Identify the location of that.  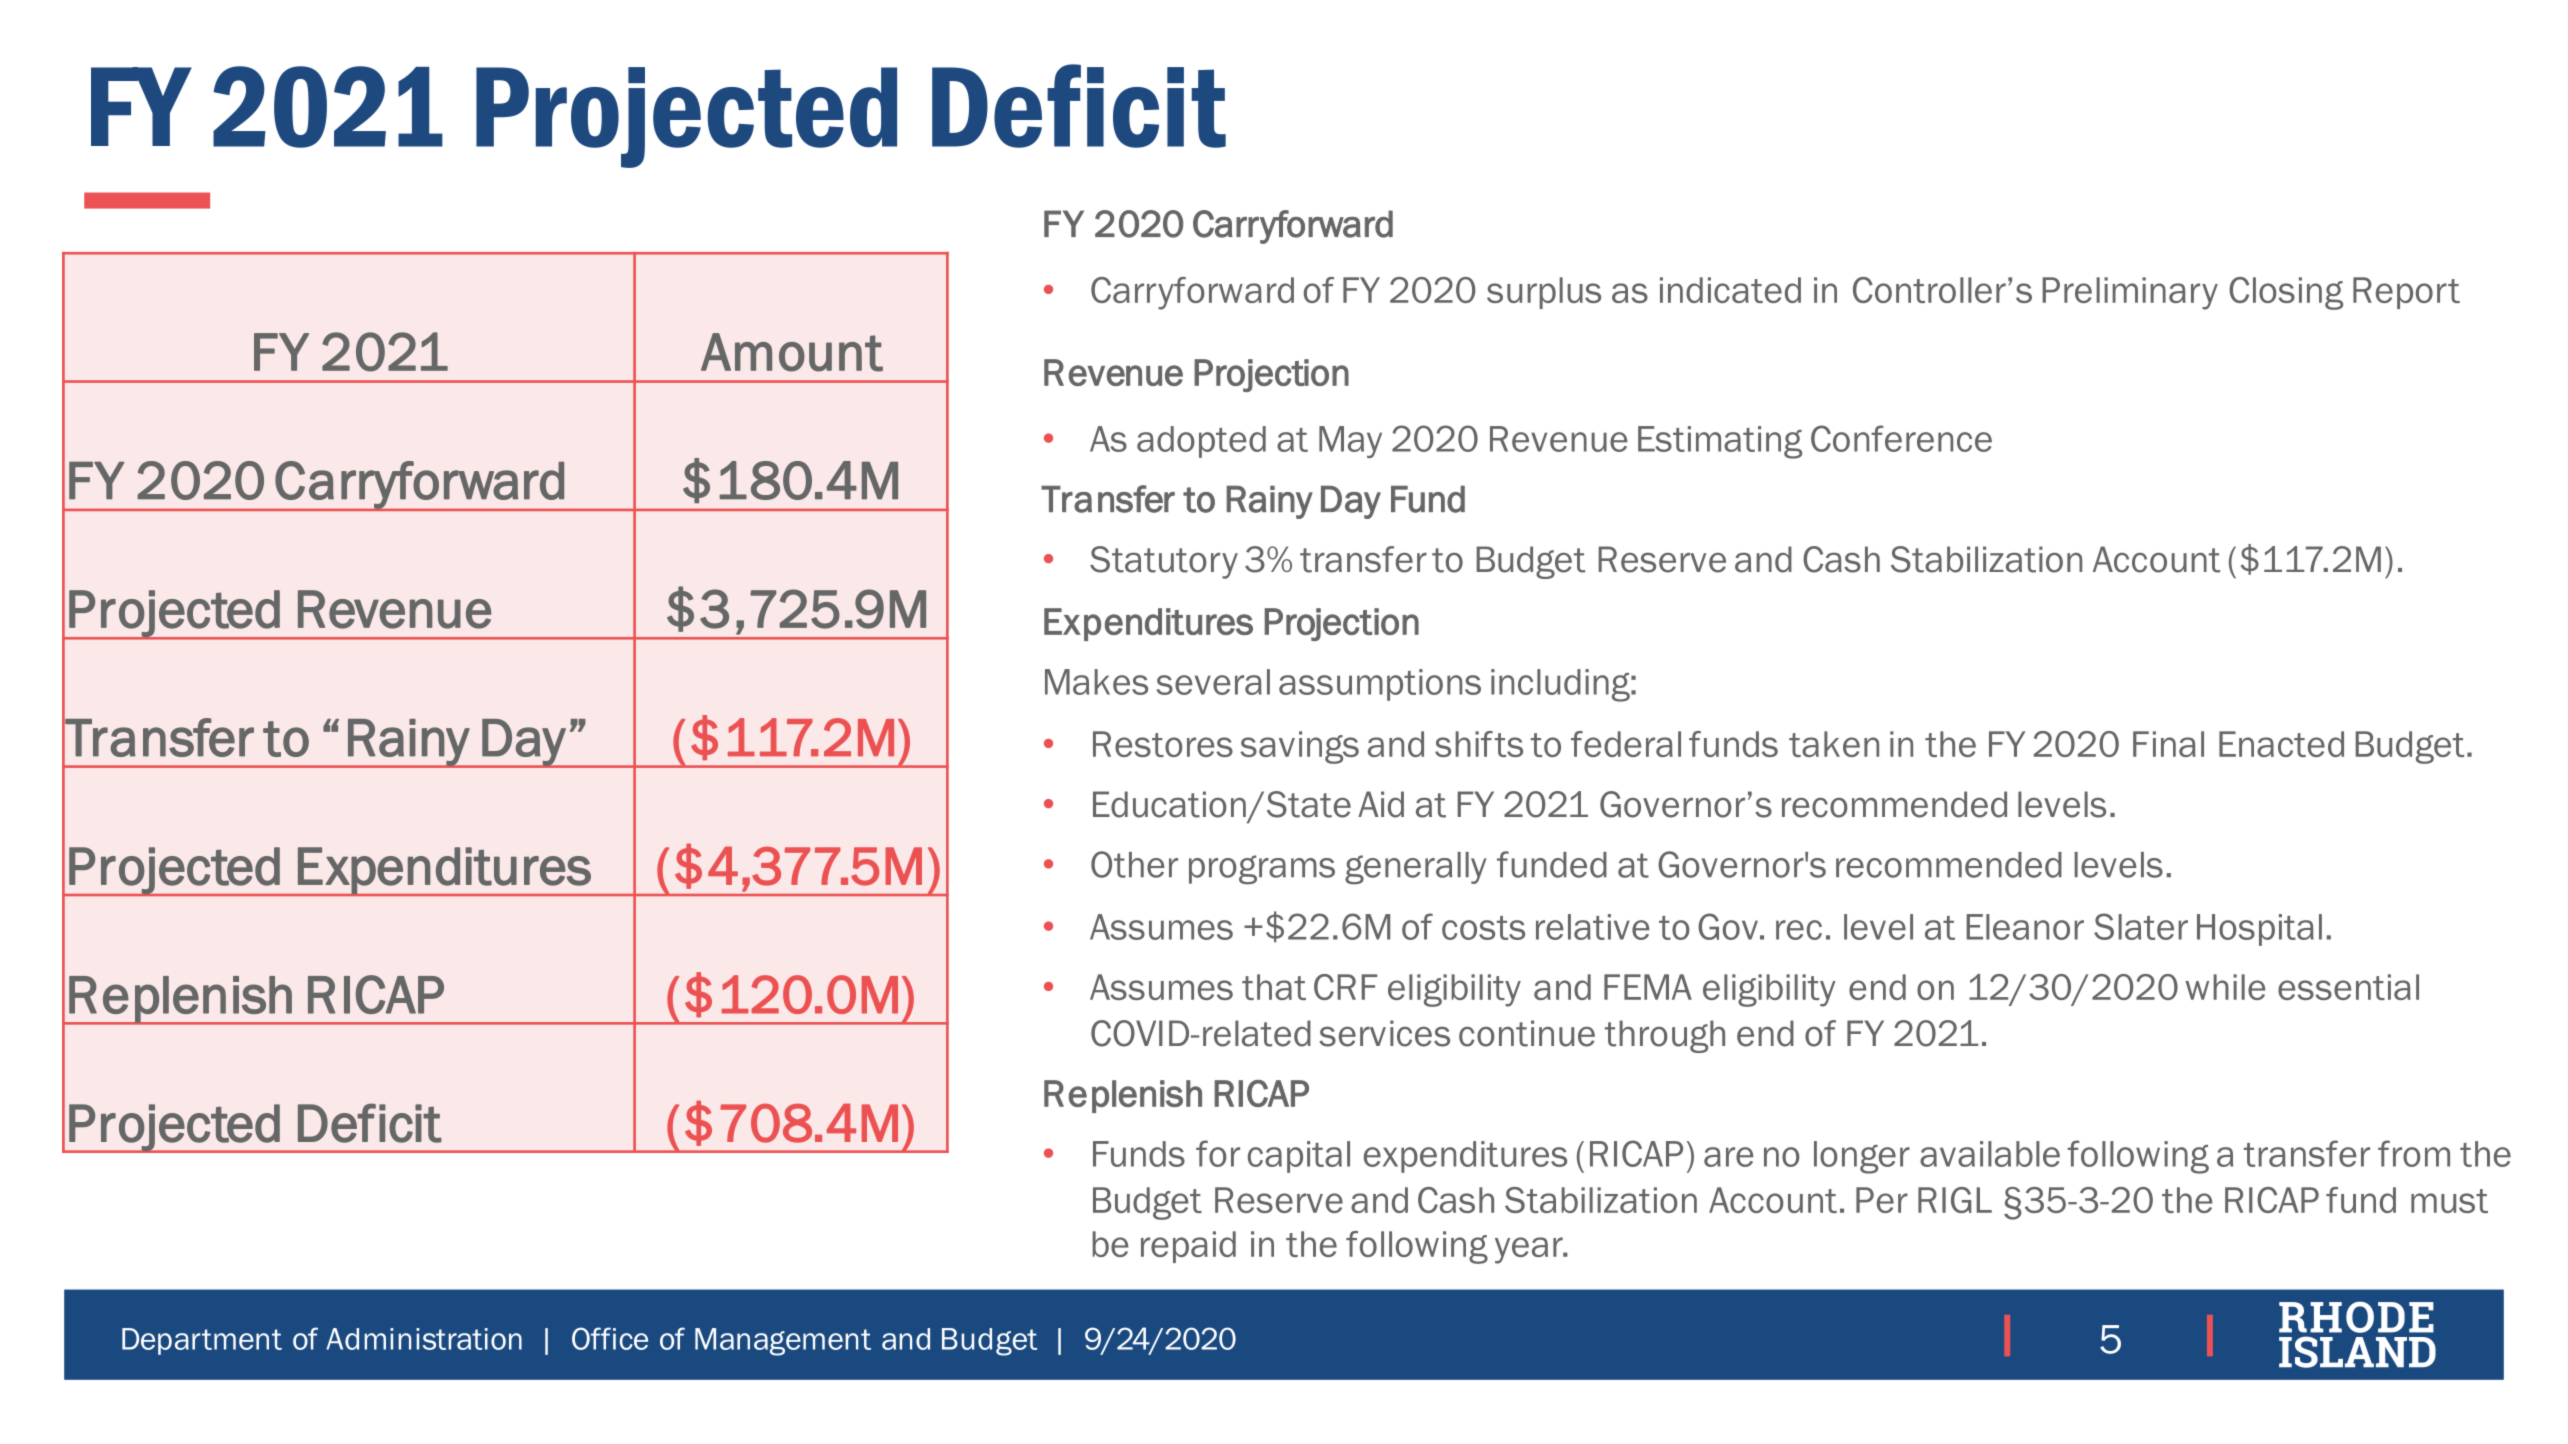
(1274, 987).
